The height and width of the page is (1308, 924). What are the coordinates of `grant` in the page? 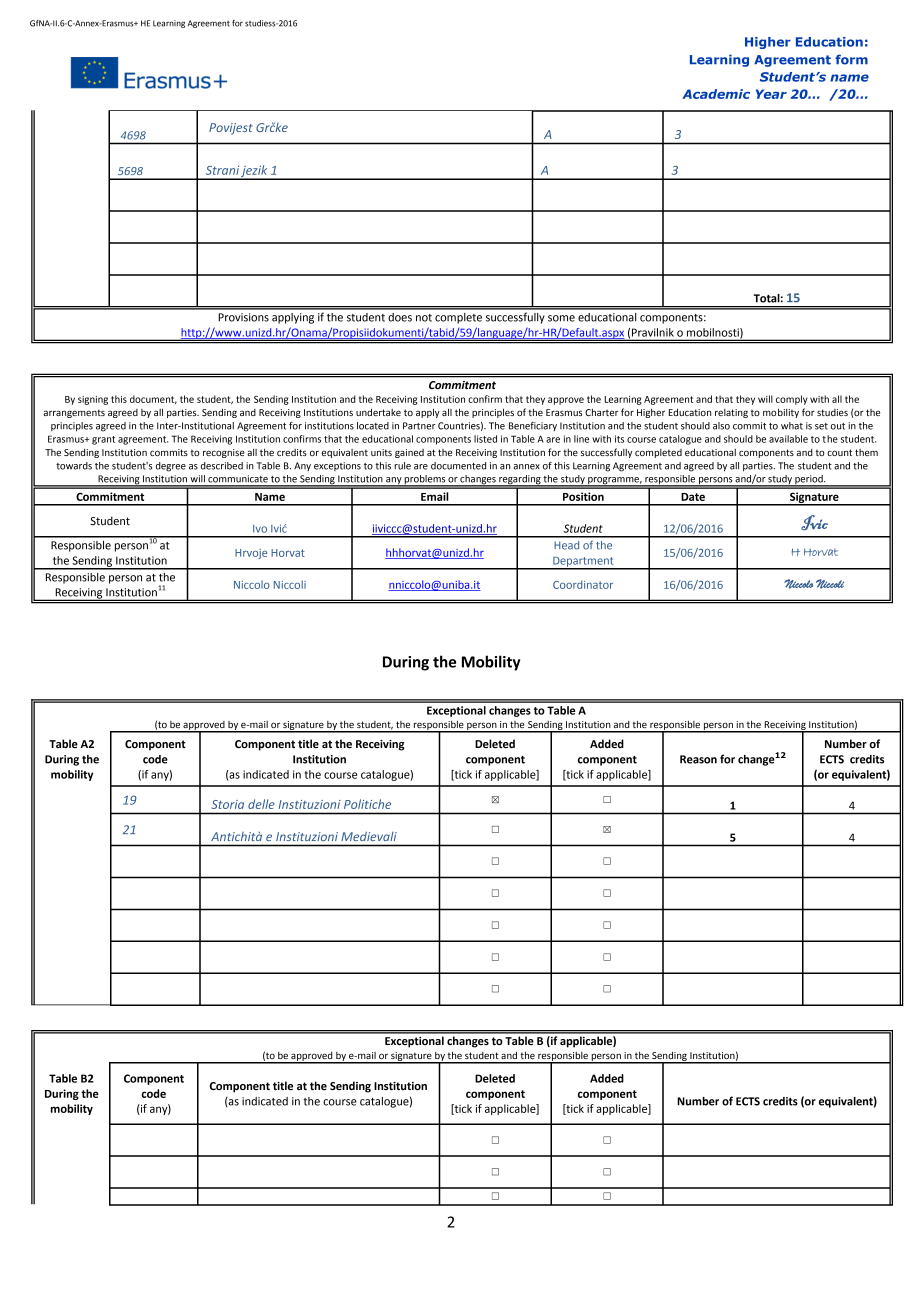 It's located at (103, 440).
